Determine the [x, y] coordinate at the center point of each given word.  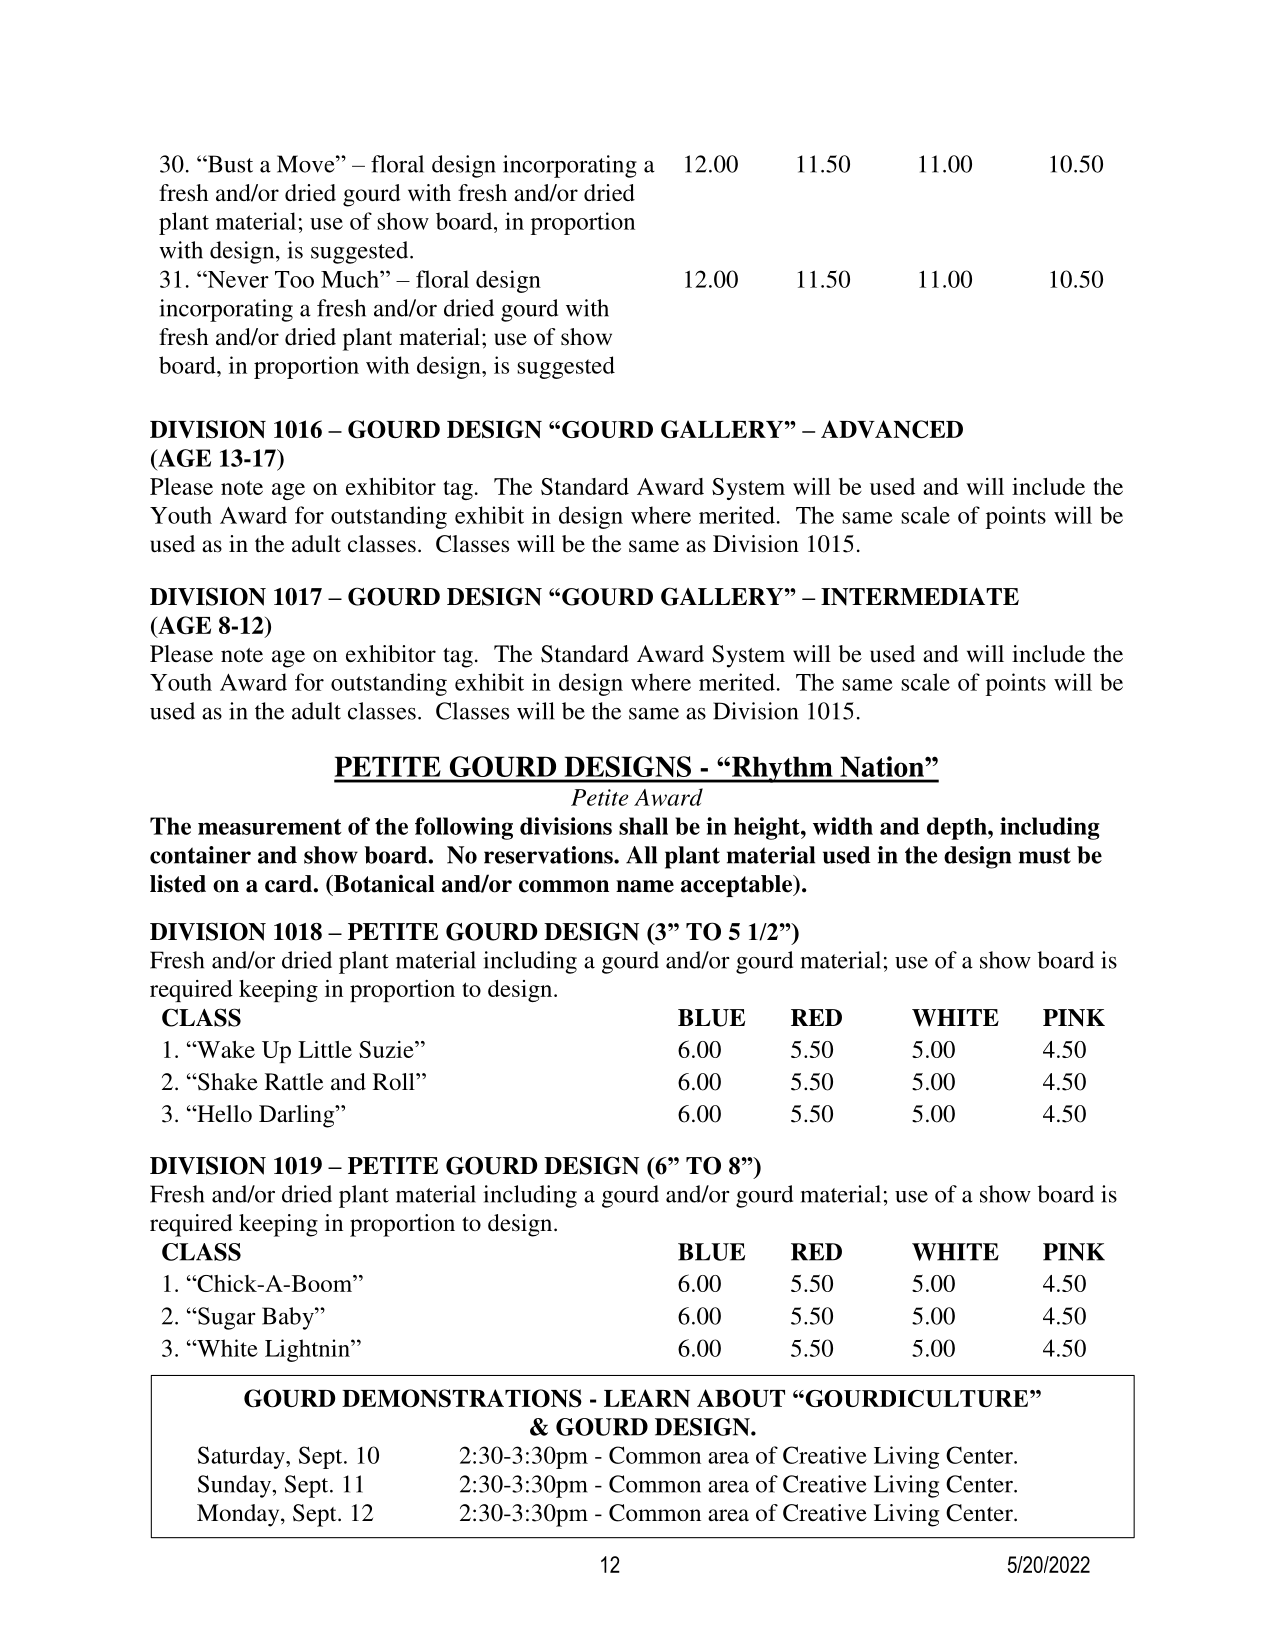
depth [958, 828]
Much [351, 279]
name [645, 886]
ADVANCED [892, 429]
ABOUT [741, 1398]
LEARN [647, 1398]
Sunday [236, 1486]
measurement [270, 827]
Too [294, 279]
